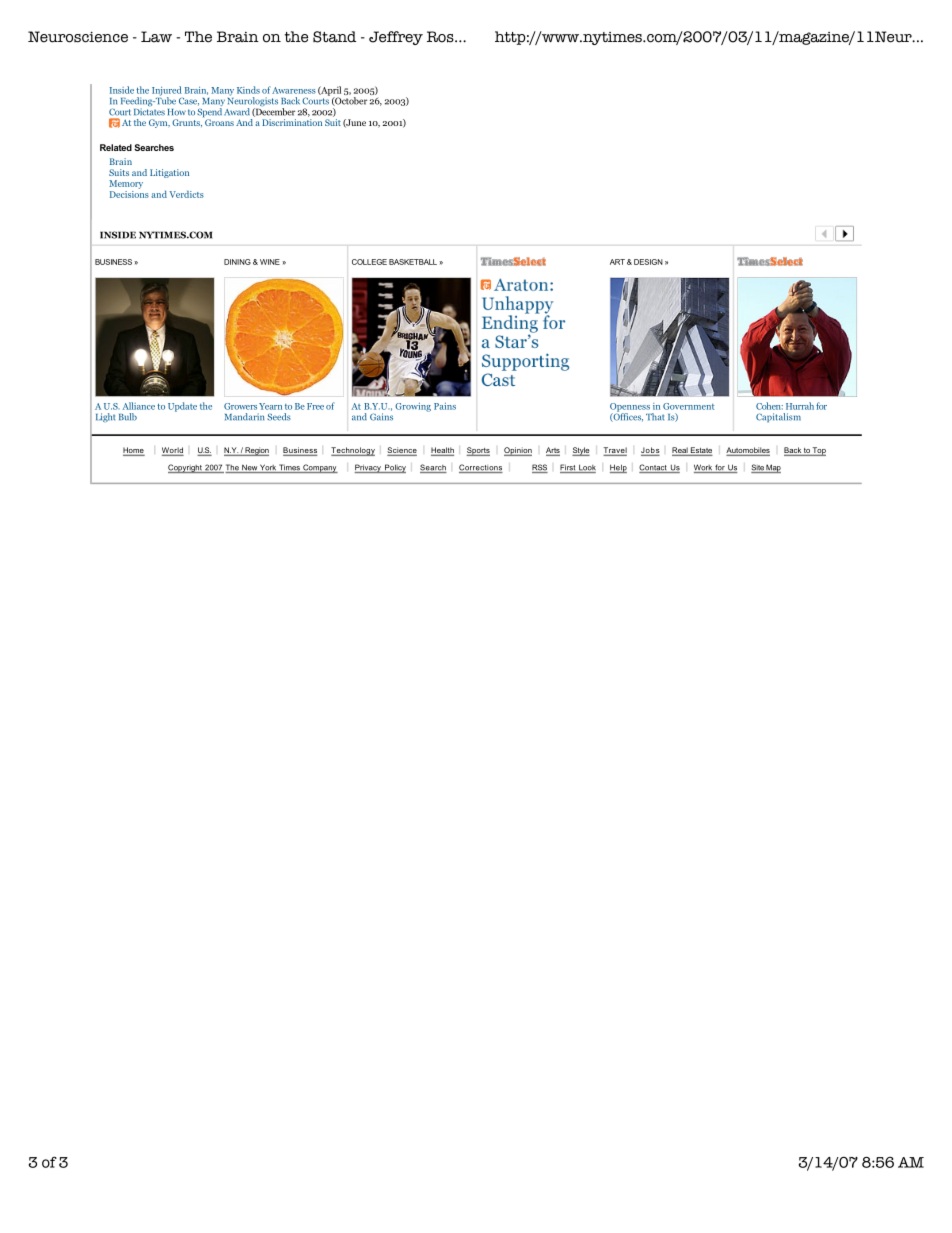 The image size is (952, 1233). I want to click on Automobiles, so click(748, 451).
